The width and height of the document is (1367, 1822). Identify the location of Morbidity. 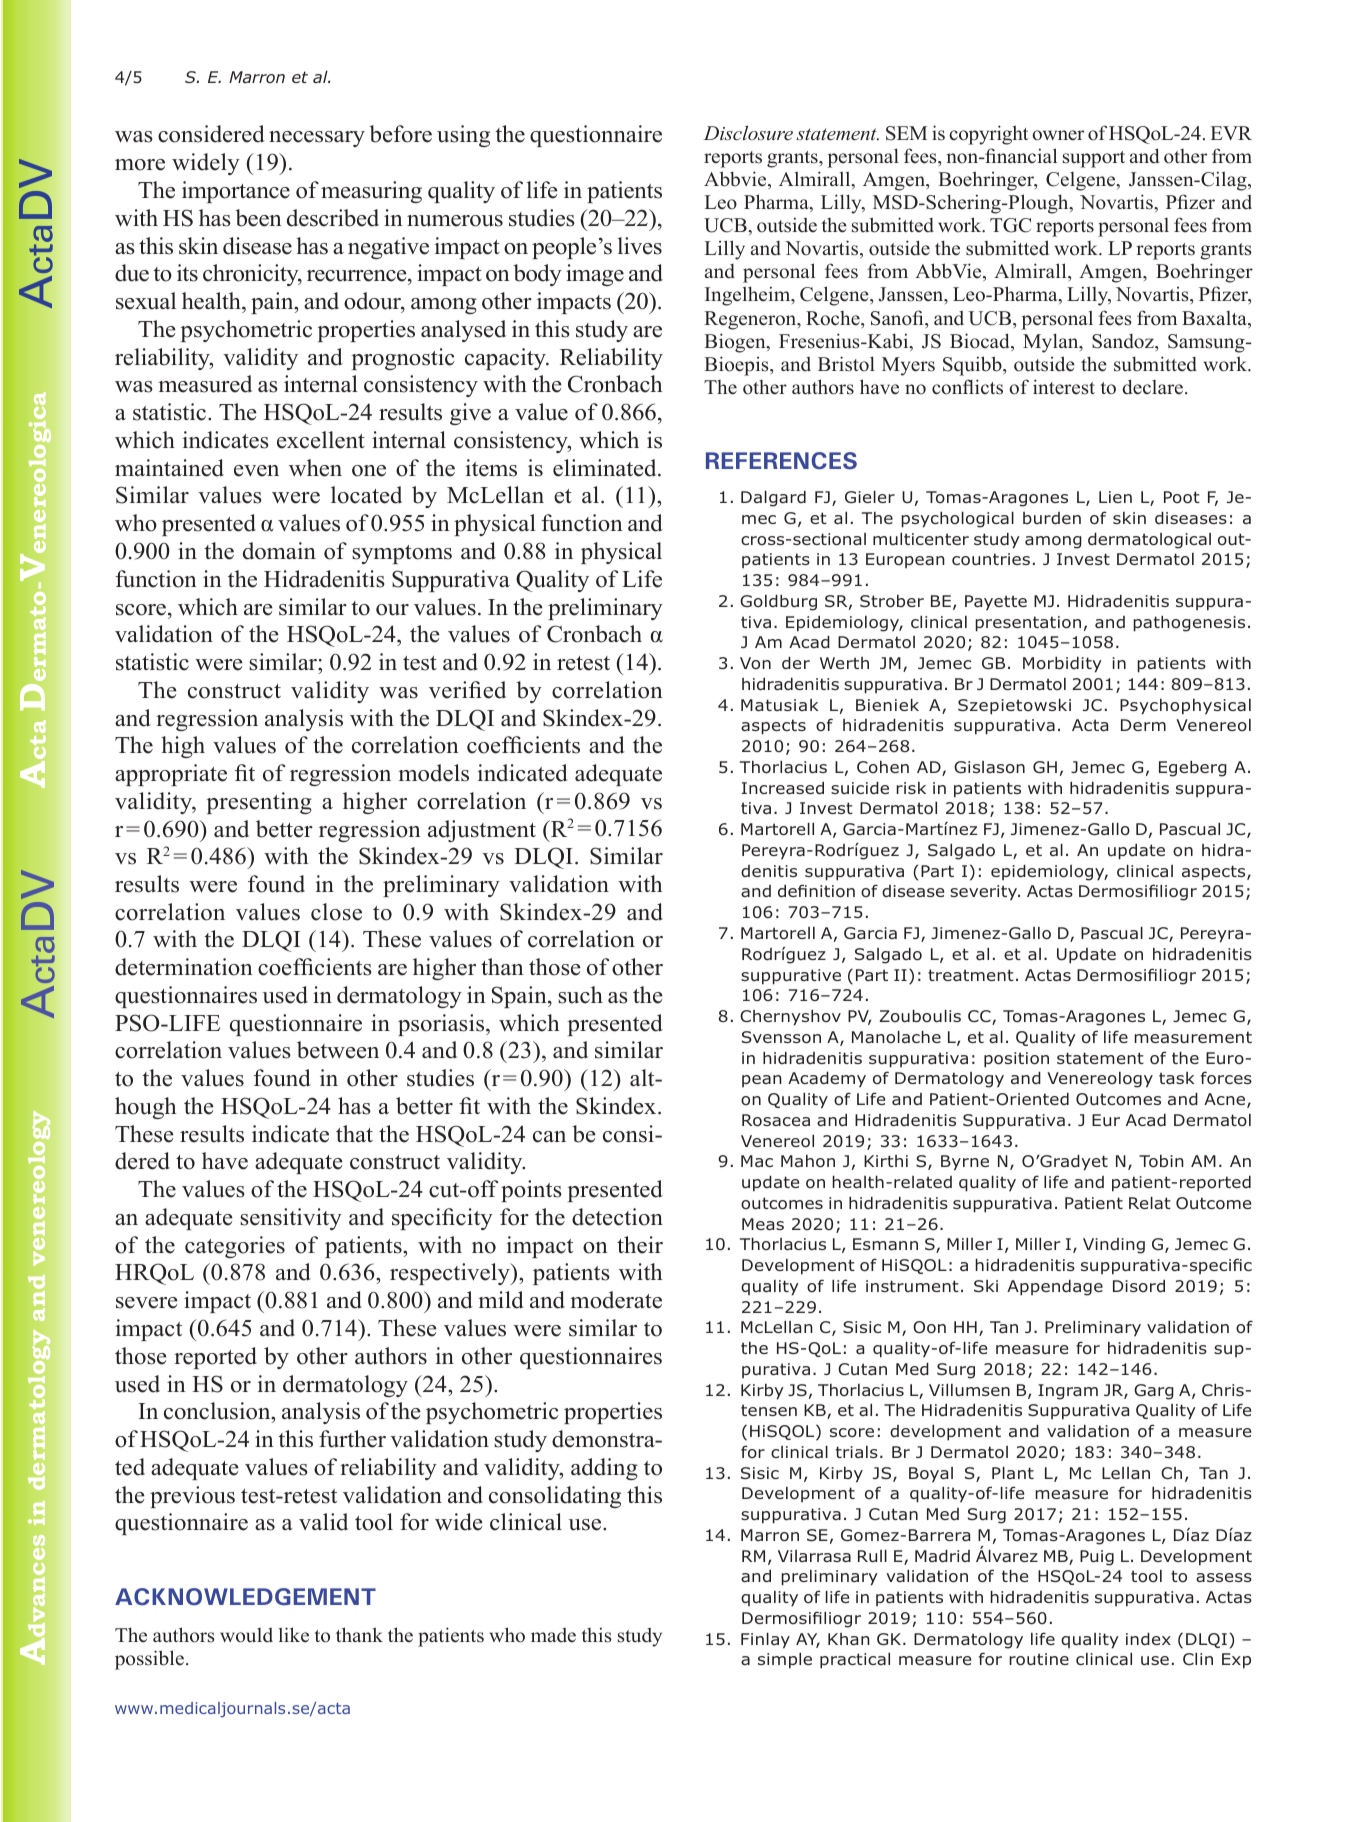
(1062, 665).
